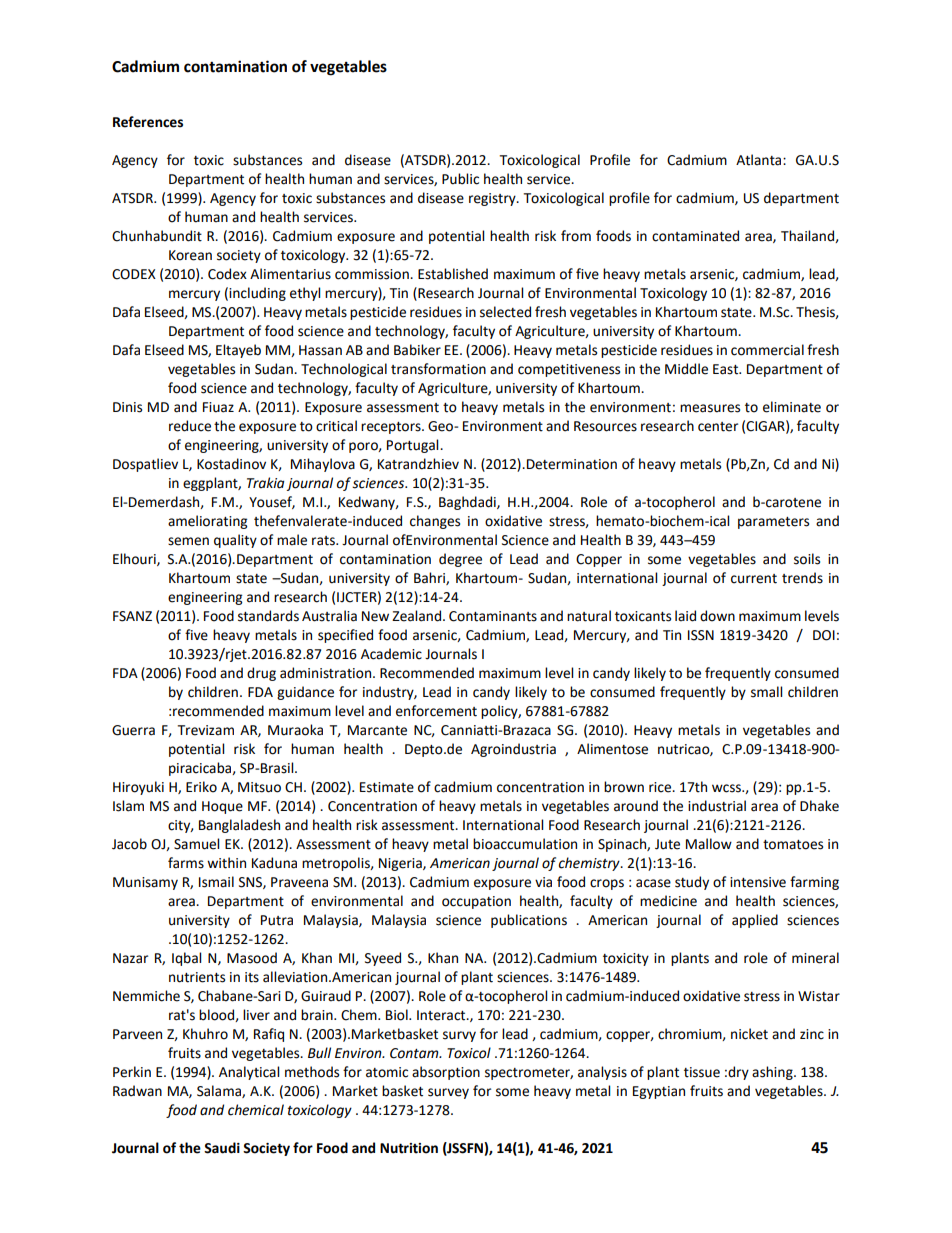 The image size is (952, 1233). Describe the element at coordinates (207, 522) in the screenshot. I see `ameliorating` at that location.
